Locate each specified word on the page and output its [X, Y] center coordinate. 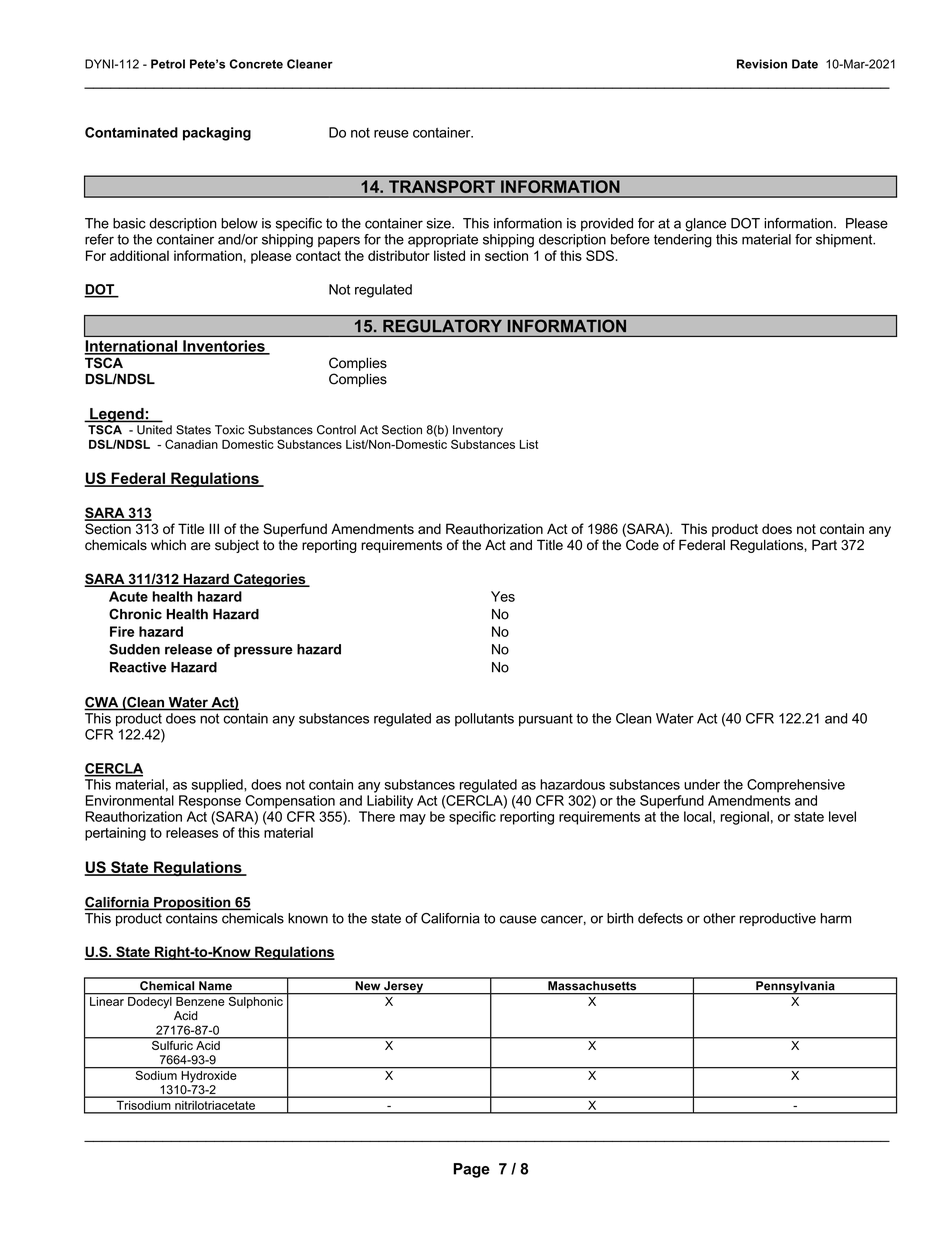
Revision [762, 64]
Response [210, 802]
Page [471, 1170]
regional [744, 818]
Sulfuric [172, 1044]
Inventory [478, 431]
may [413, 819]
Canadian [191, 444]
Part [824, 545]
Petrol [168, 64]
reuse [391, 134]
